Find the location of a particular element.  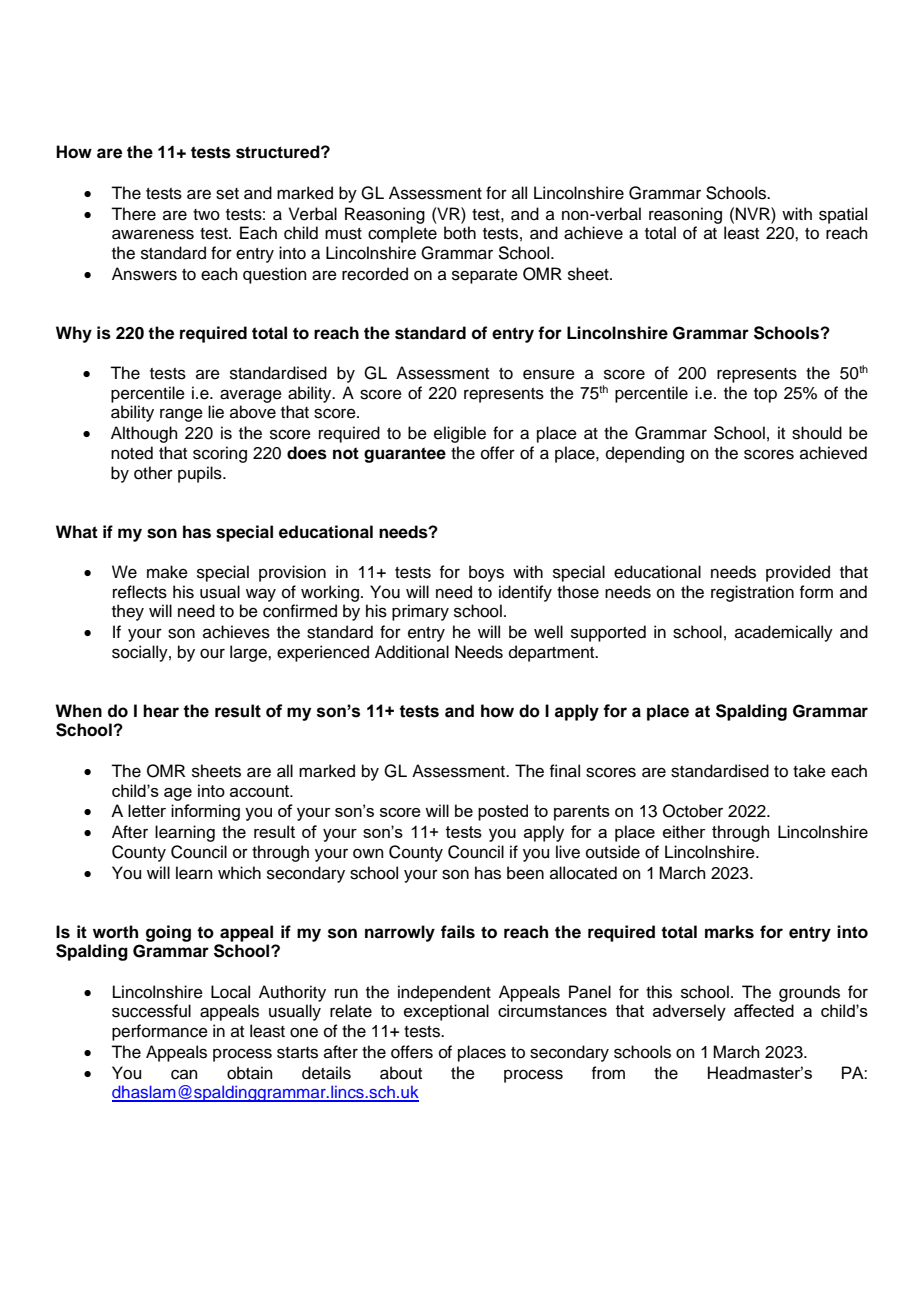

can is located at coordinates (184, 1074).
